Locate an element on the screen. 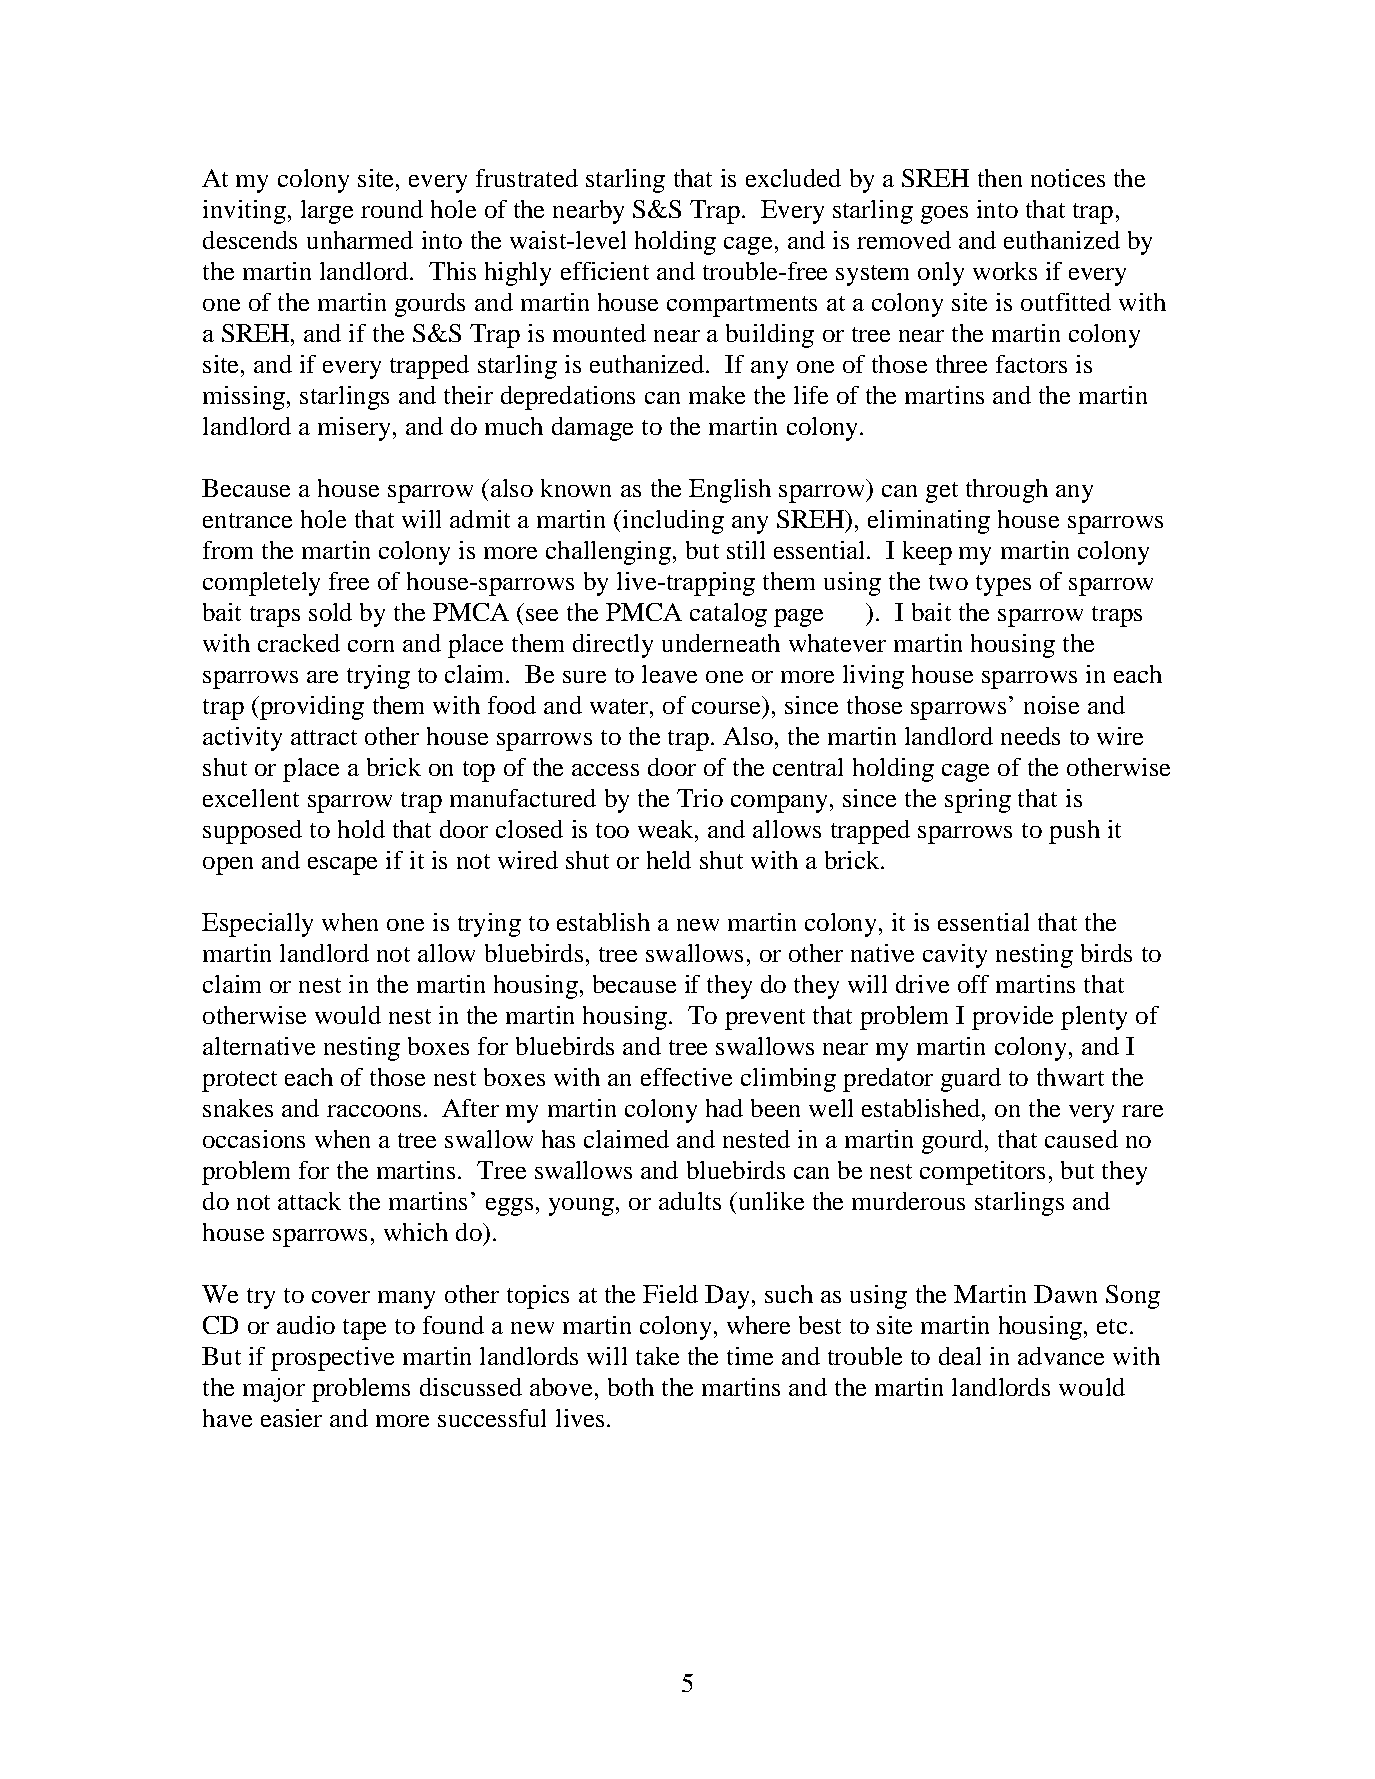 The width and height of the screenshot is (1375, 1779). prospective is located at coordinates (332, 1359).
